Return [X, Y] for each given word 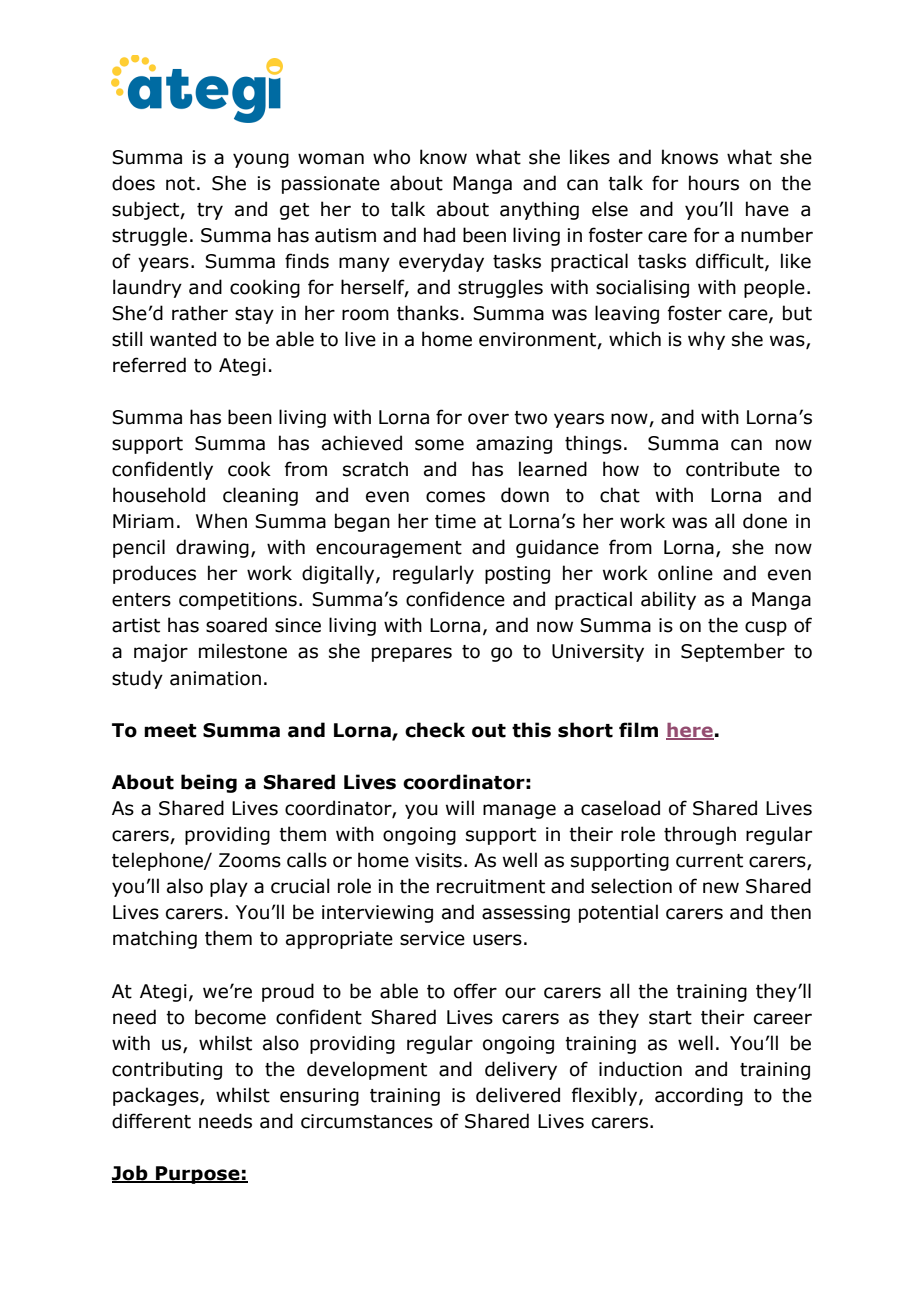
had [439, 235]
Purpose [198, 1175]
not [180, 184]
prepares [412, 654]
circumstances [367, 1121]
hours [714, 183]
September [733, 652]
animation [215, 678]
